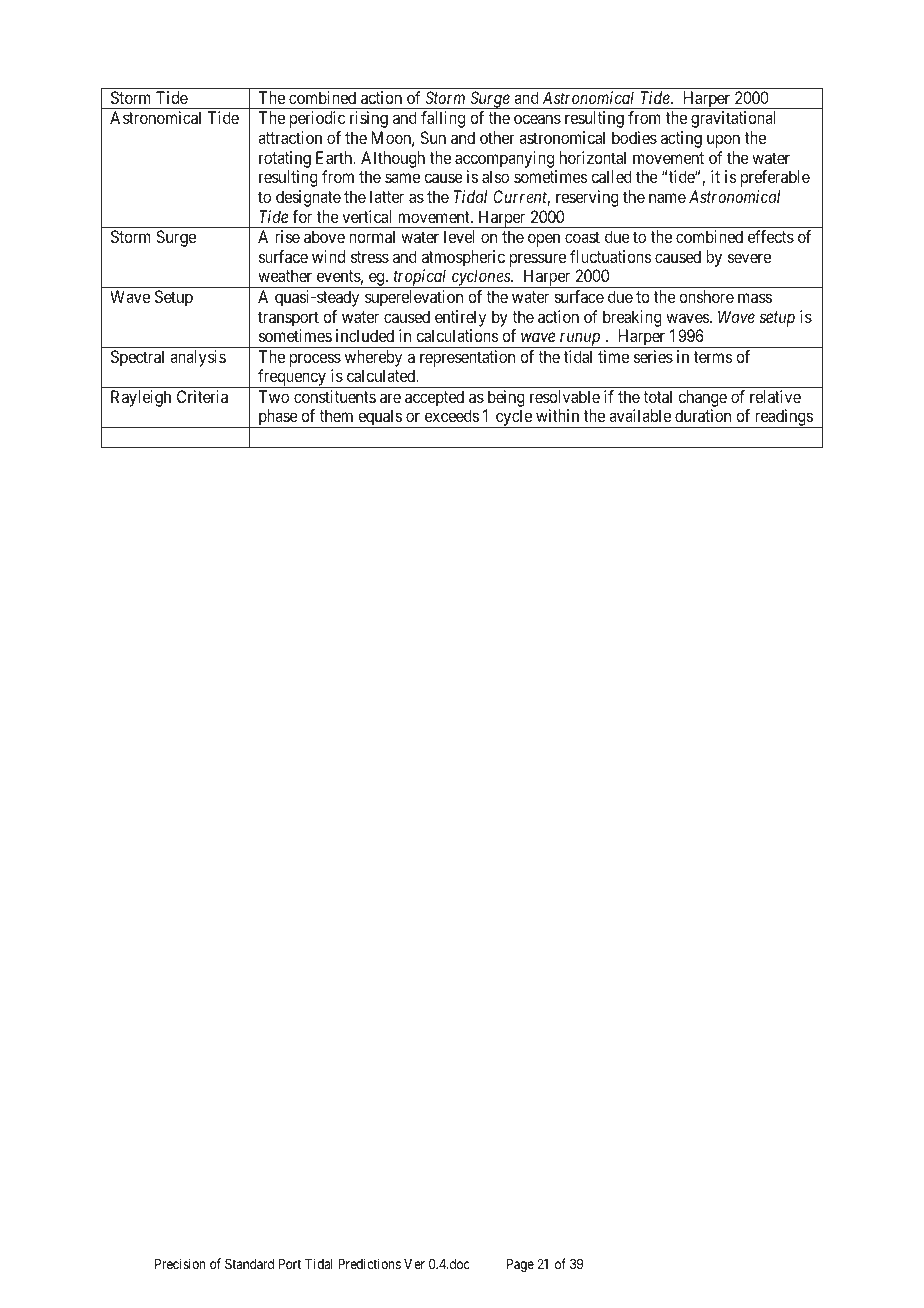 This screenshot has width=924, height=1308. What do you see at coordinates (433, 137) in the screenshot?
I see `Sun` at bounding box center [433, 137].
